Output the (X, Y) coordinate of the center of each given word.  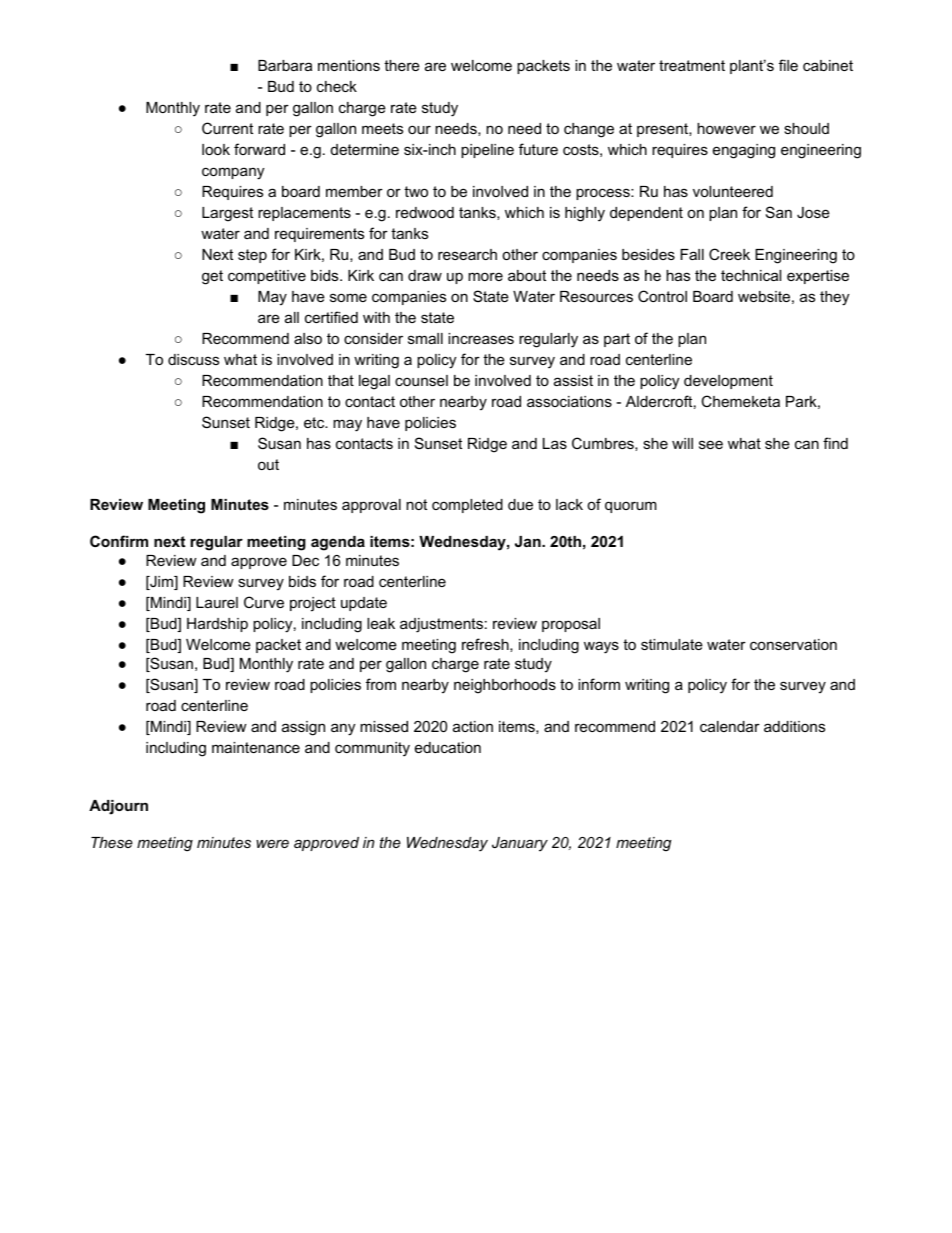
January (520, 844)
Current (227, 128)
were (272, 843)
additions (794, 726)
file (788, 65)
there (402, 65)
